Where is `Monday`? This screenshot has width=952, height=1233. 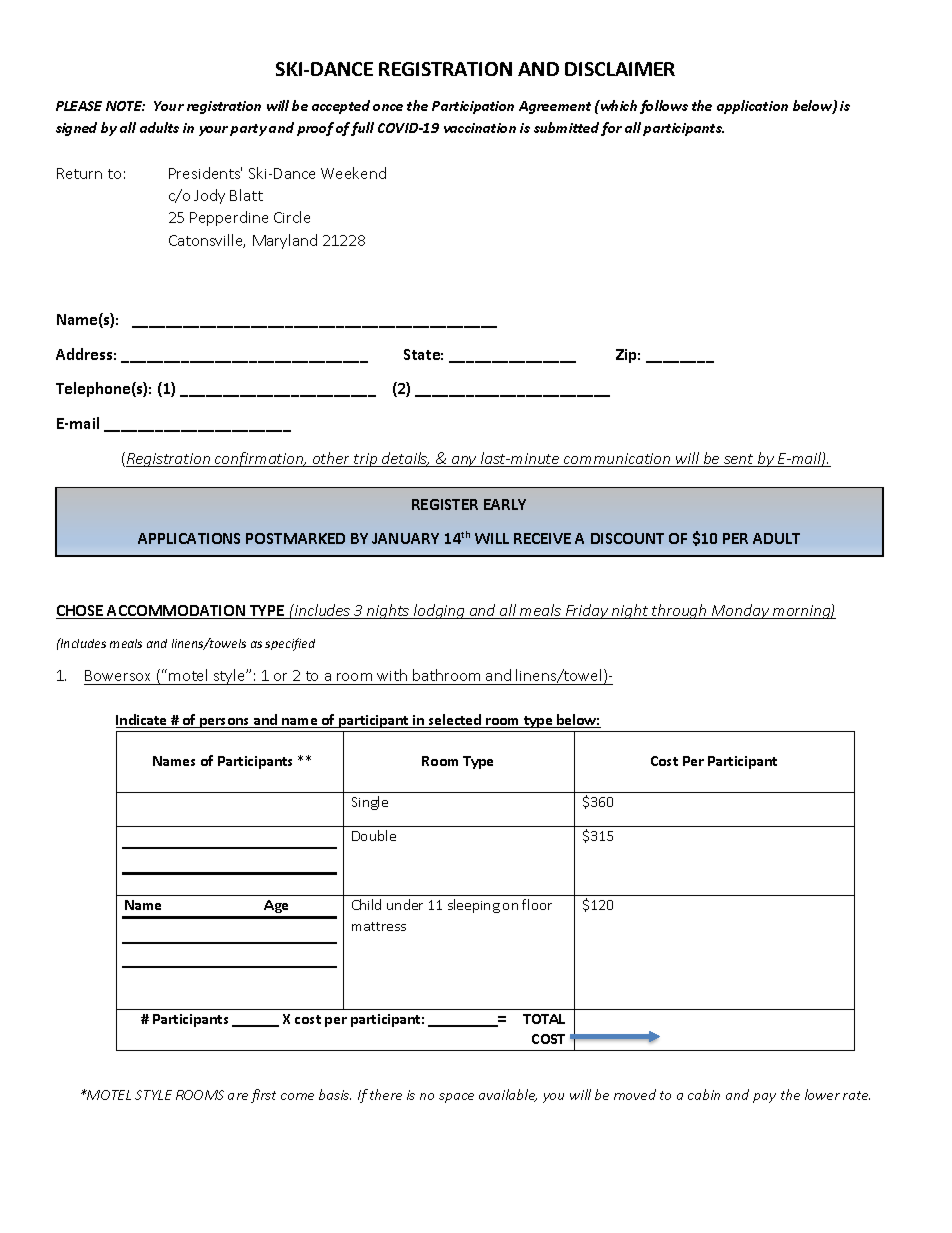 Monday is located at coordinates (740, 611).
